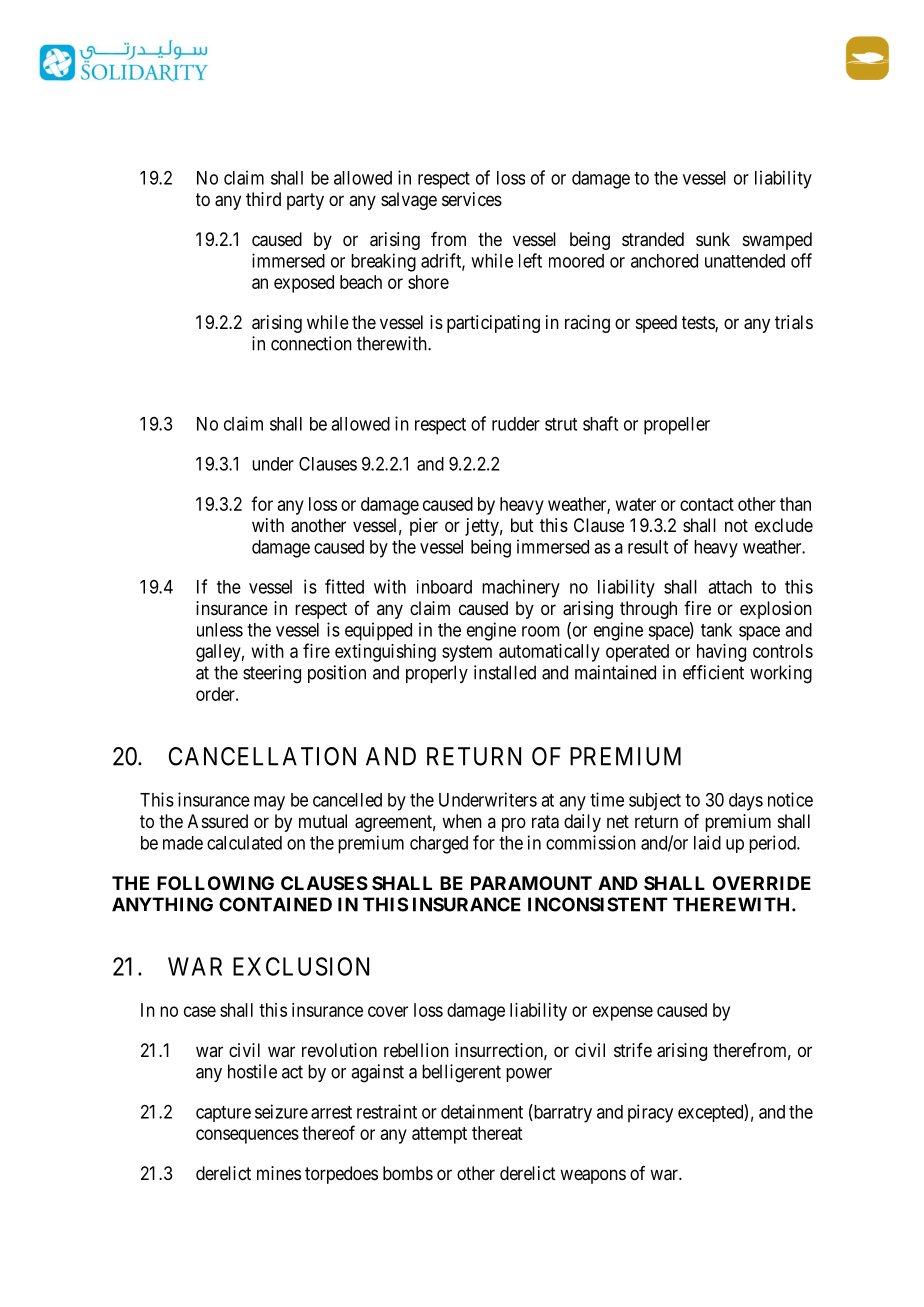  What do you see at coordinates (247, 1136) in the screenshot?
I see `consequences` at bounding box center [247, 1136].
